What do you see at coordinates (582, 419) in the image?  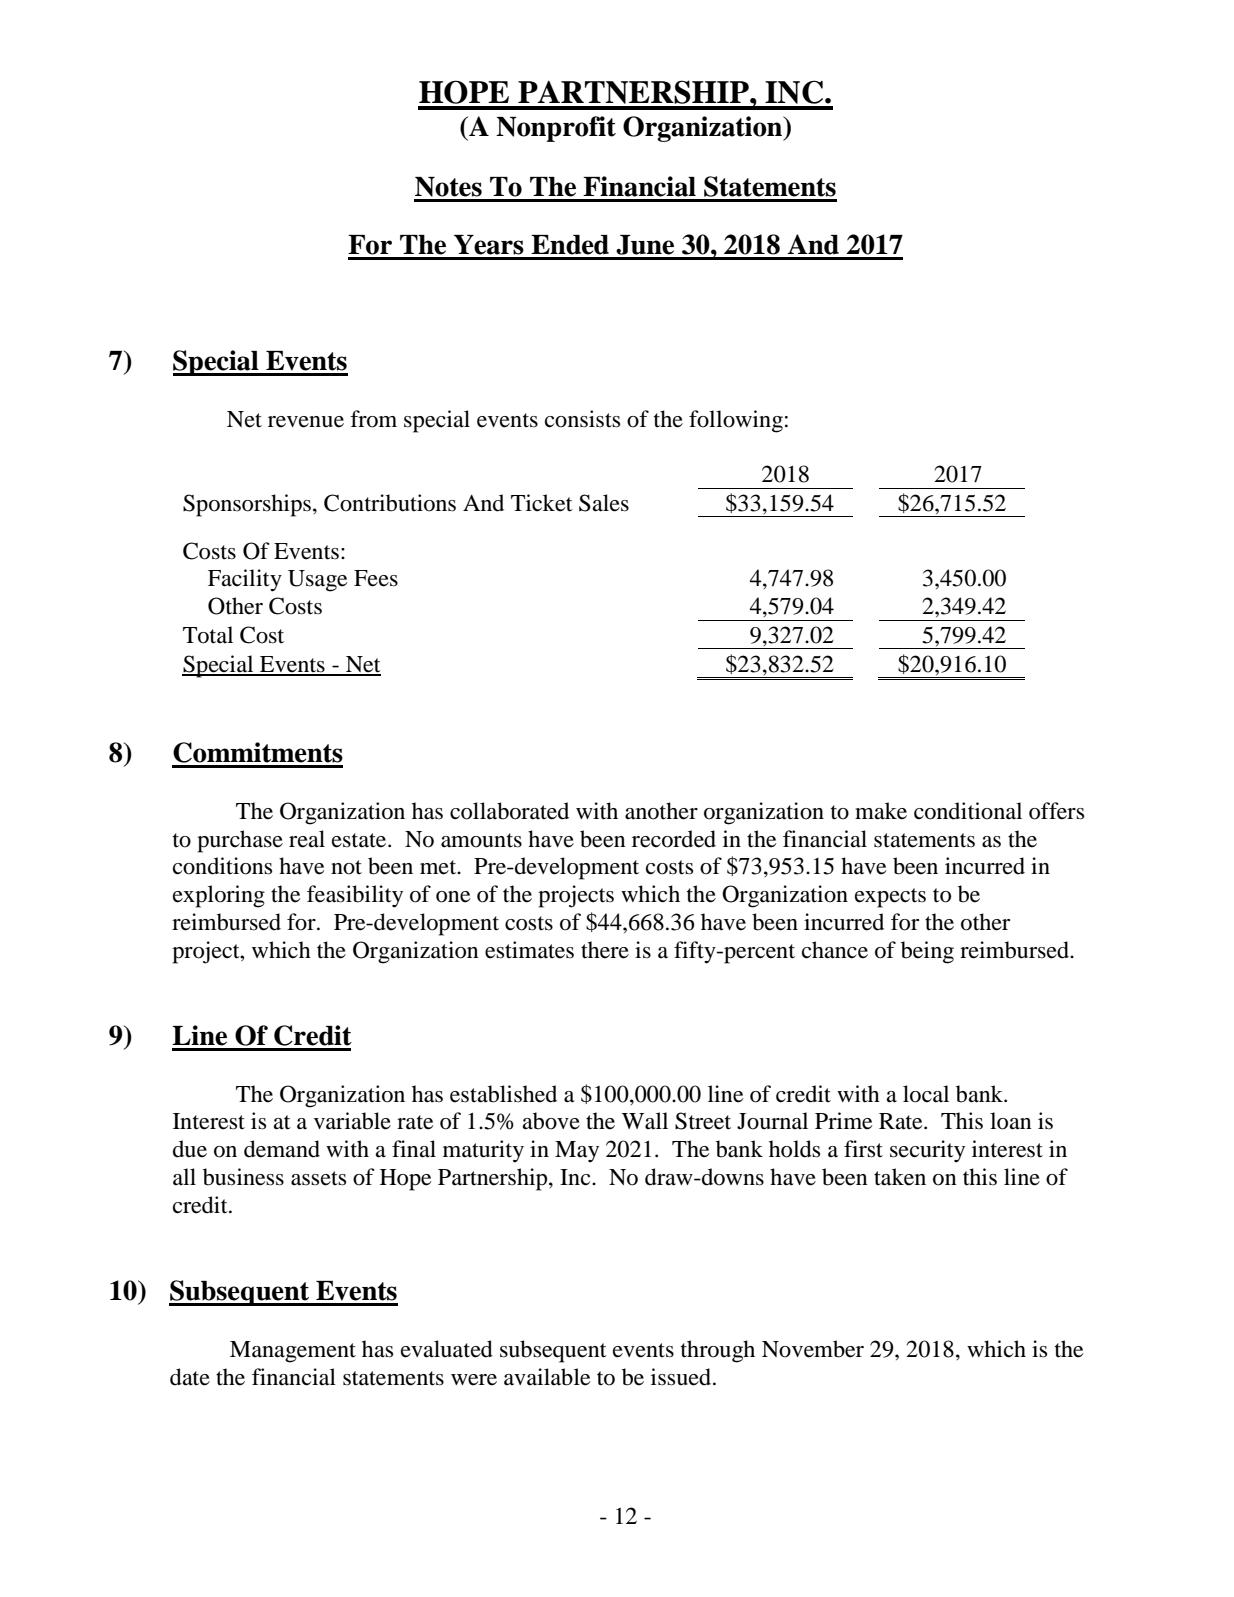 I see `consists` at bounding box center [582, 419].
